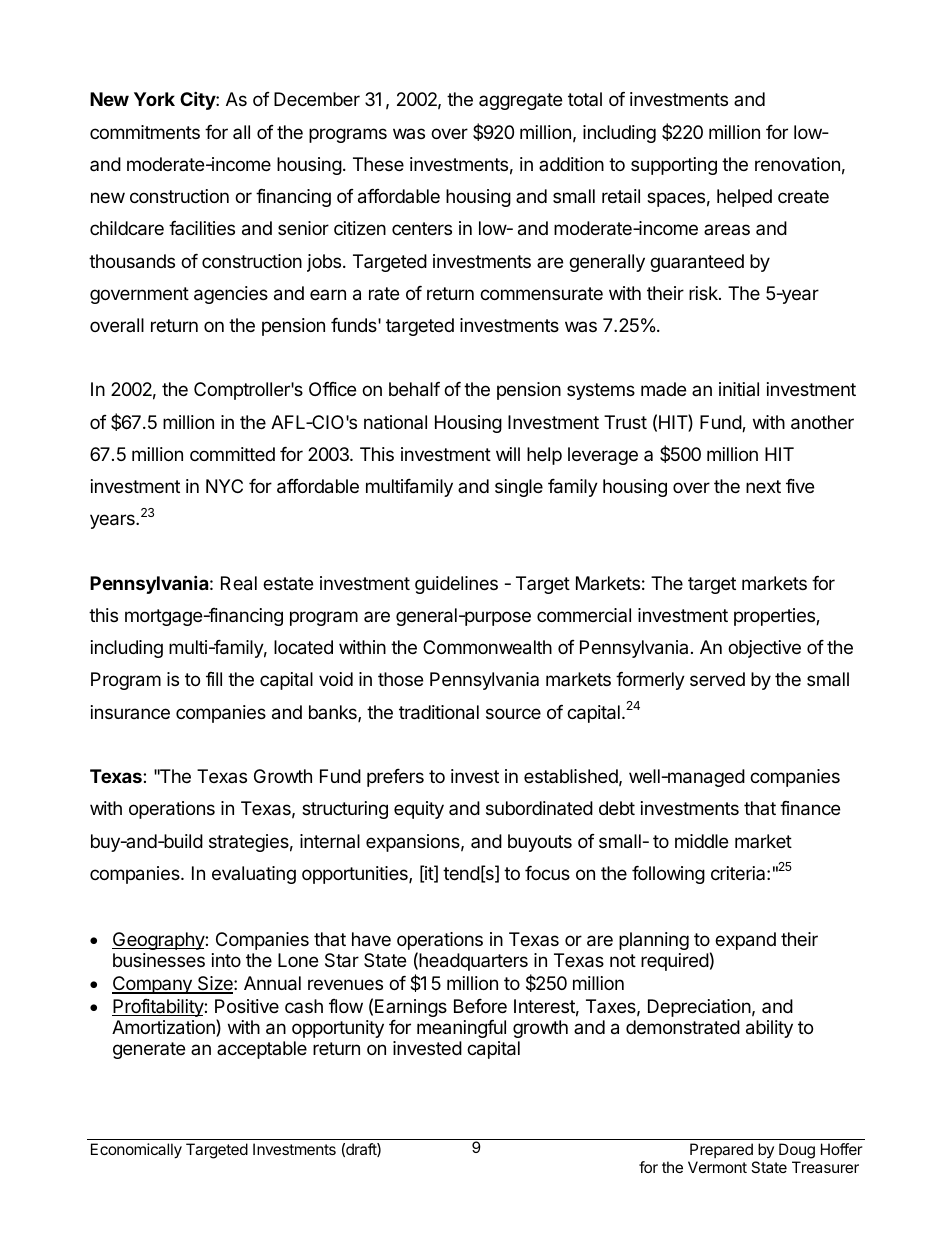 The width and height of the document is (952, 1233). I want to click on focus, so click(547, 873).
